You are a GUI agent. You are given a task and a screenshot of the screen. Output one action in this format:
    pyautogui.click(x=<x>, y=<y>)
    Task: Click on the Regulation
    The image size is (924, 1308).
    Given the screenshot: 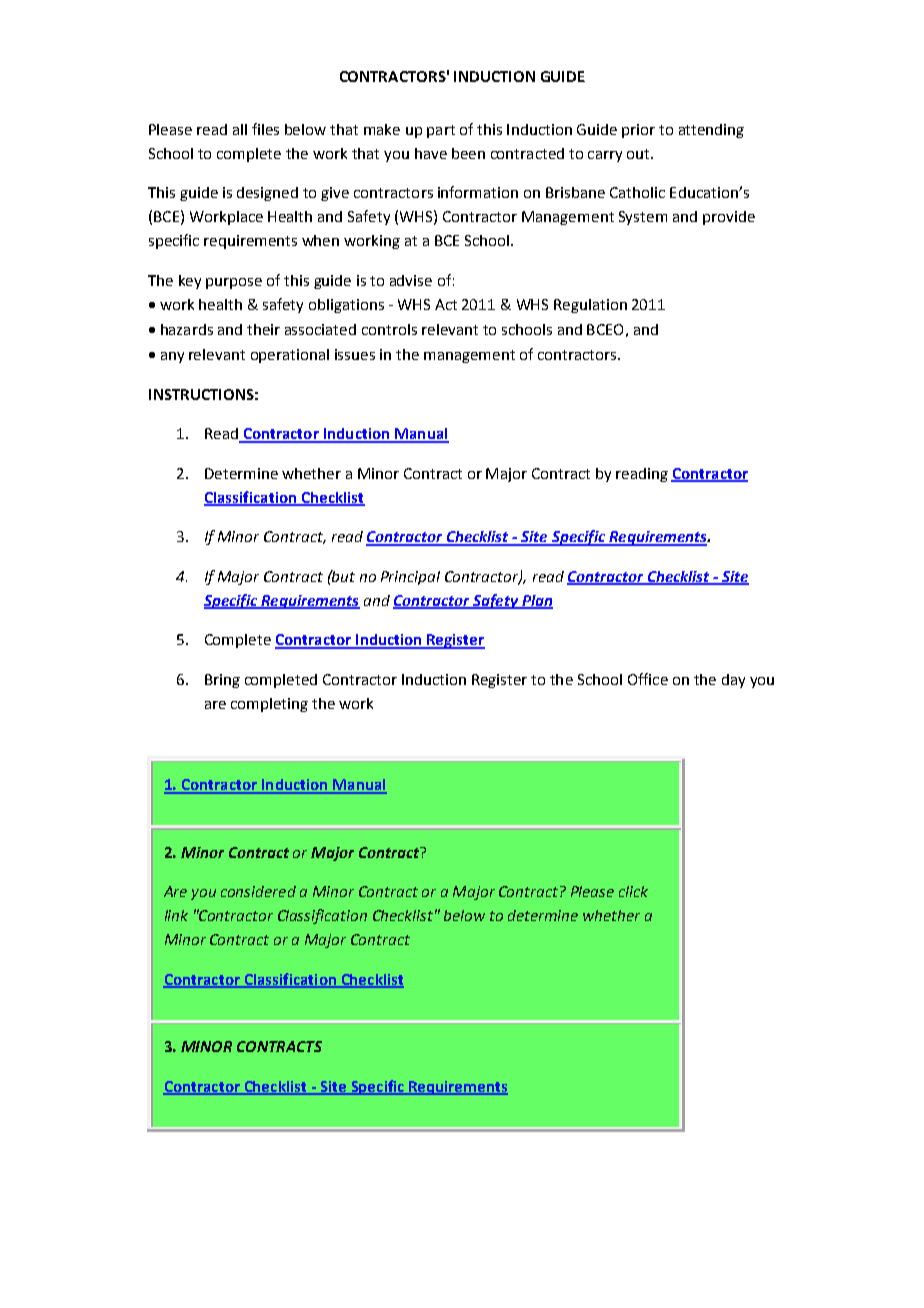 What is the action you would take?
    pyautogui.click(x=590, y=306)
